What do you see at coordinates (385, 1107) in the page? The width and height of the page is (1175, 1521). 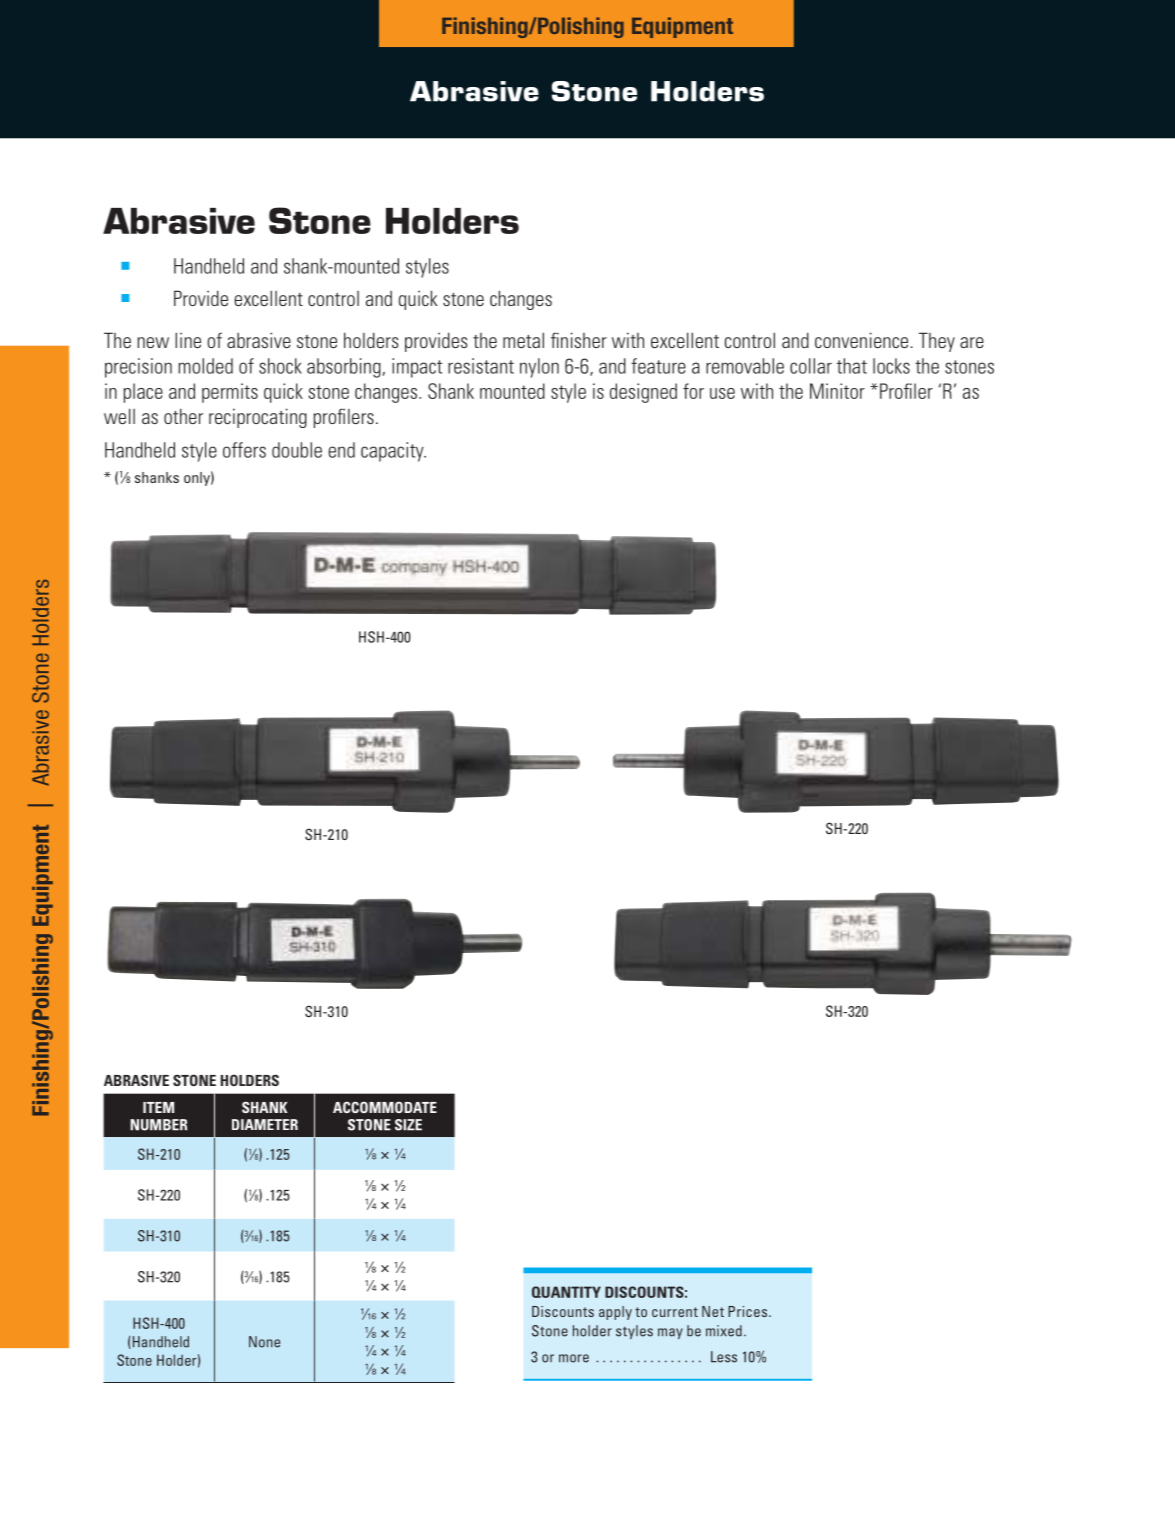 I see `ACCOMMODATE` at bounding box center [385, 1107].
